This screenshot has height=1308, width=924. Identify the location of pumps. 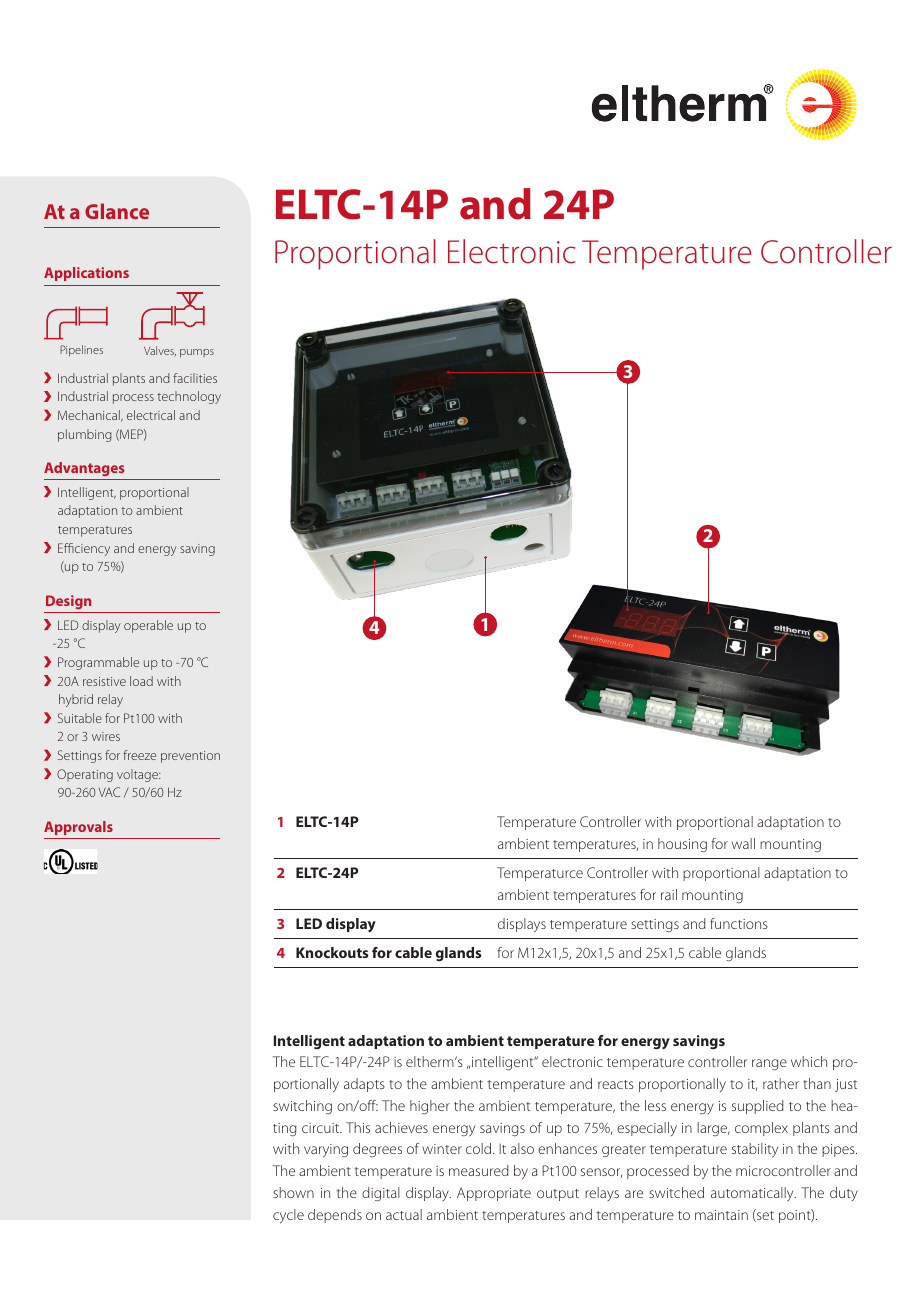
(197, 353).
